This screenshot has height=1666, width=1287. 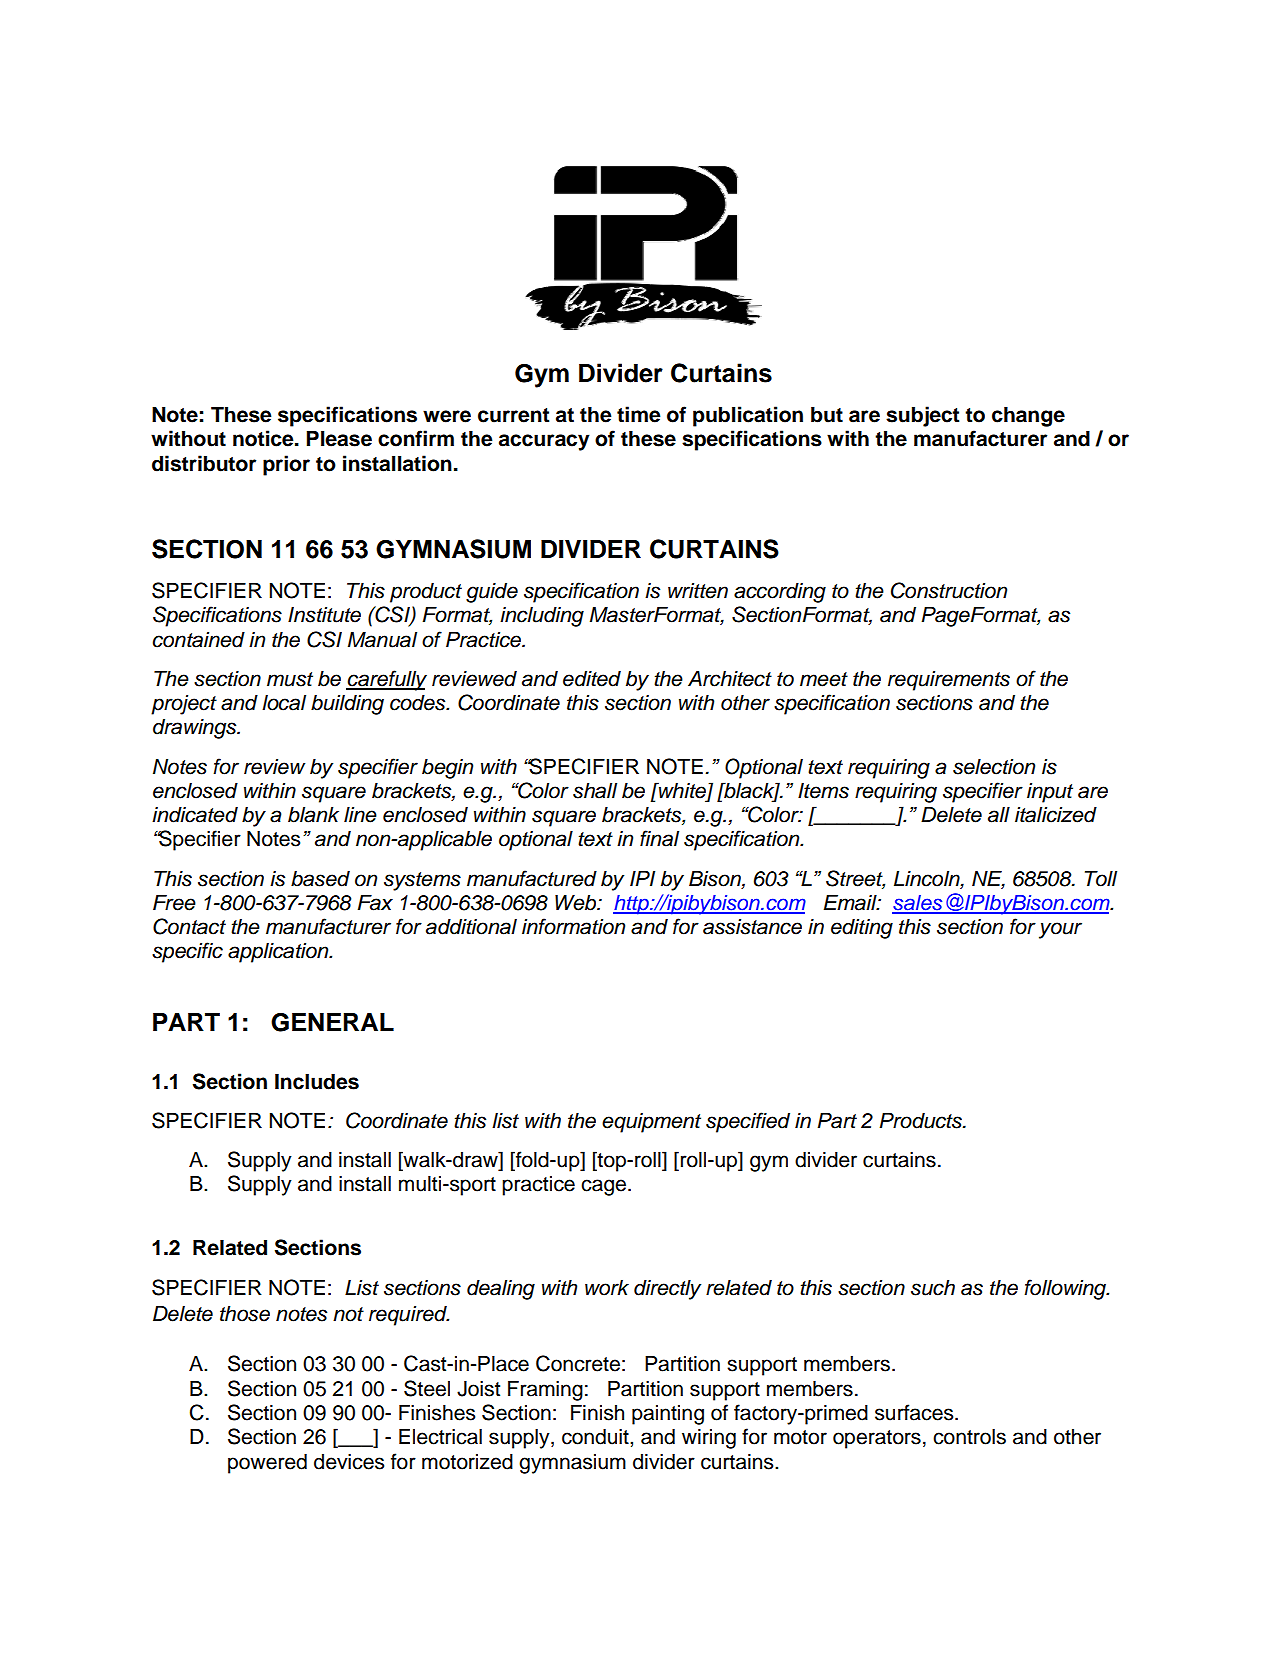 What do you see at coordinates (313, 815) in the screenshot?
I see `blank` at bounding box center [313, 815].
